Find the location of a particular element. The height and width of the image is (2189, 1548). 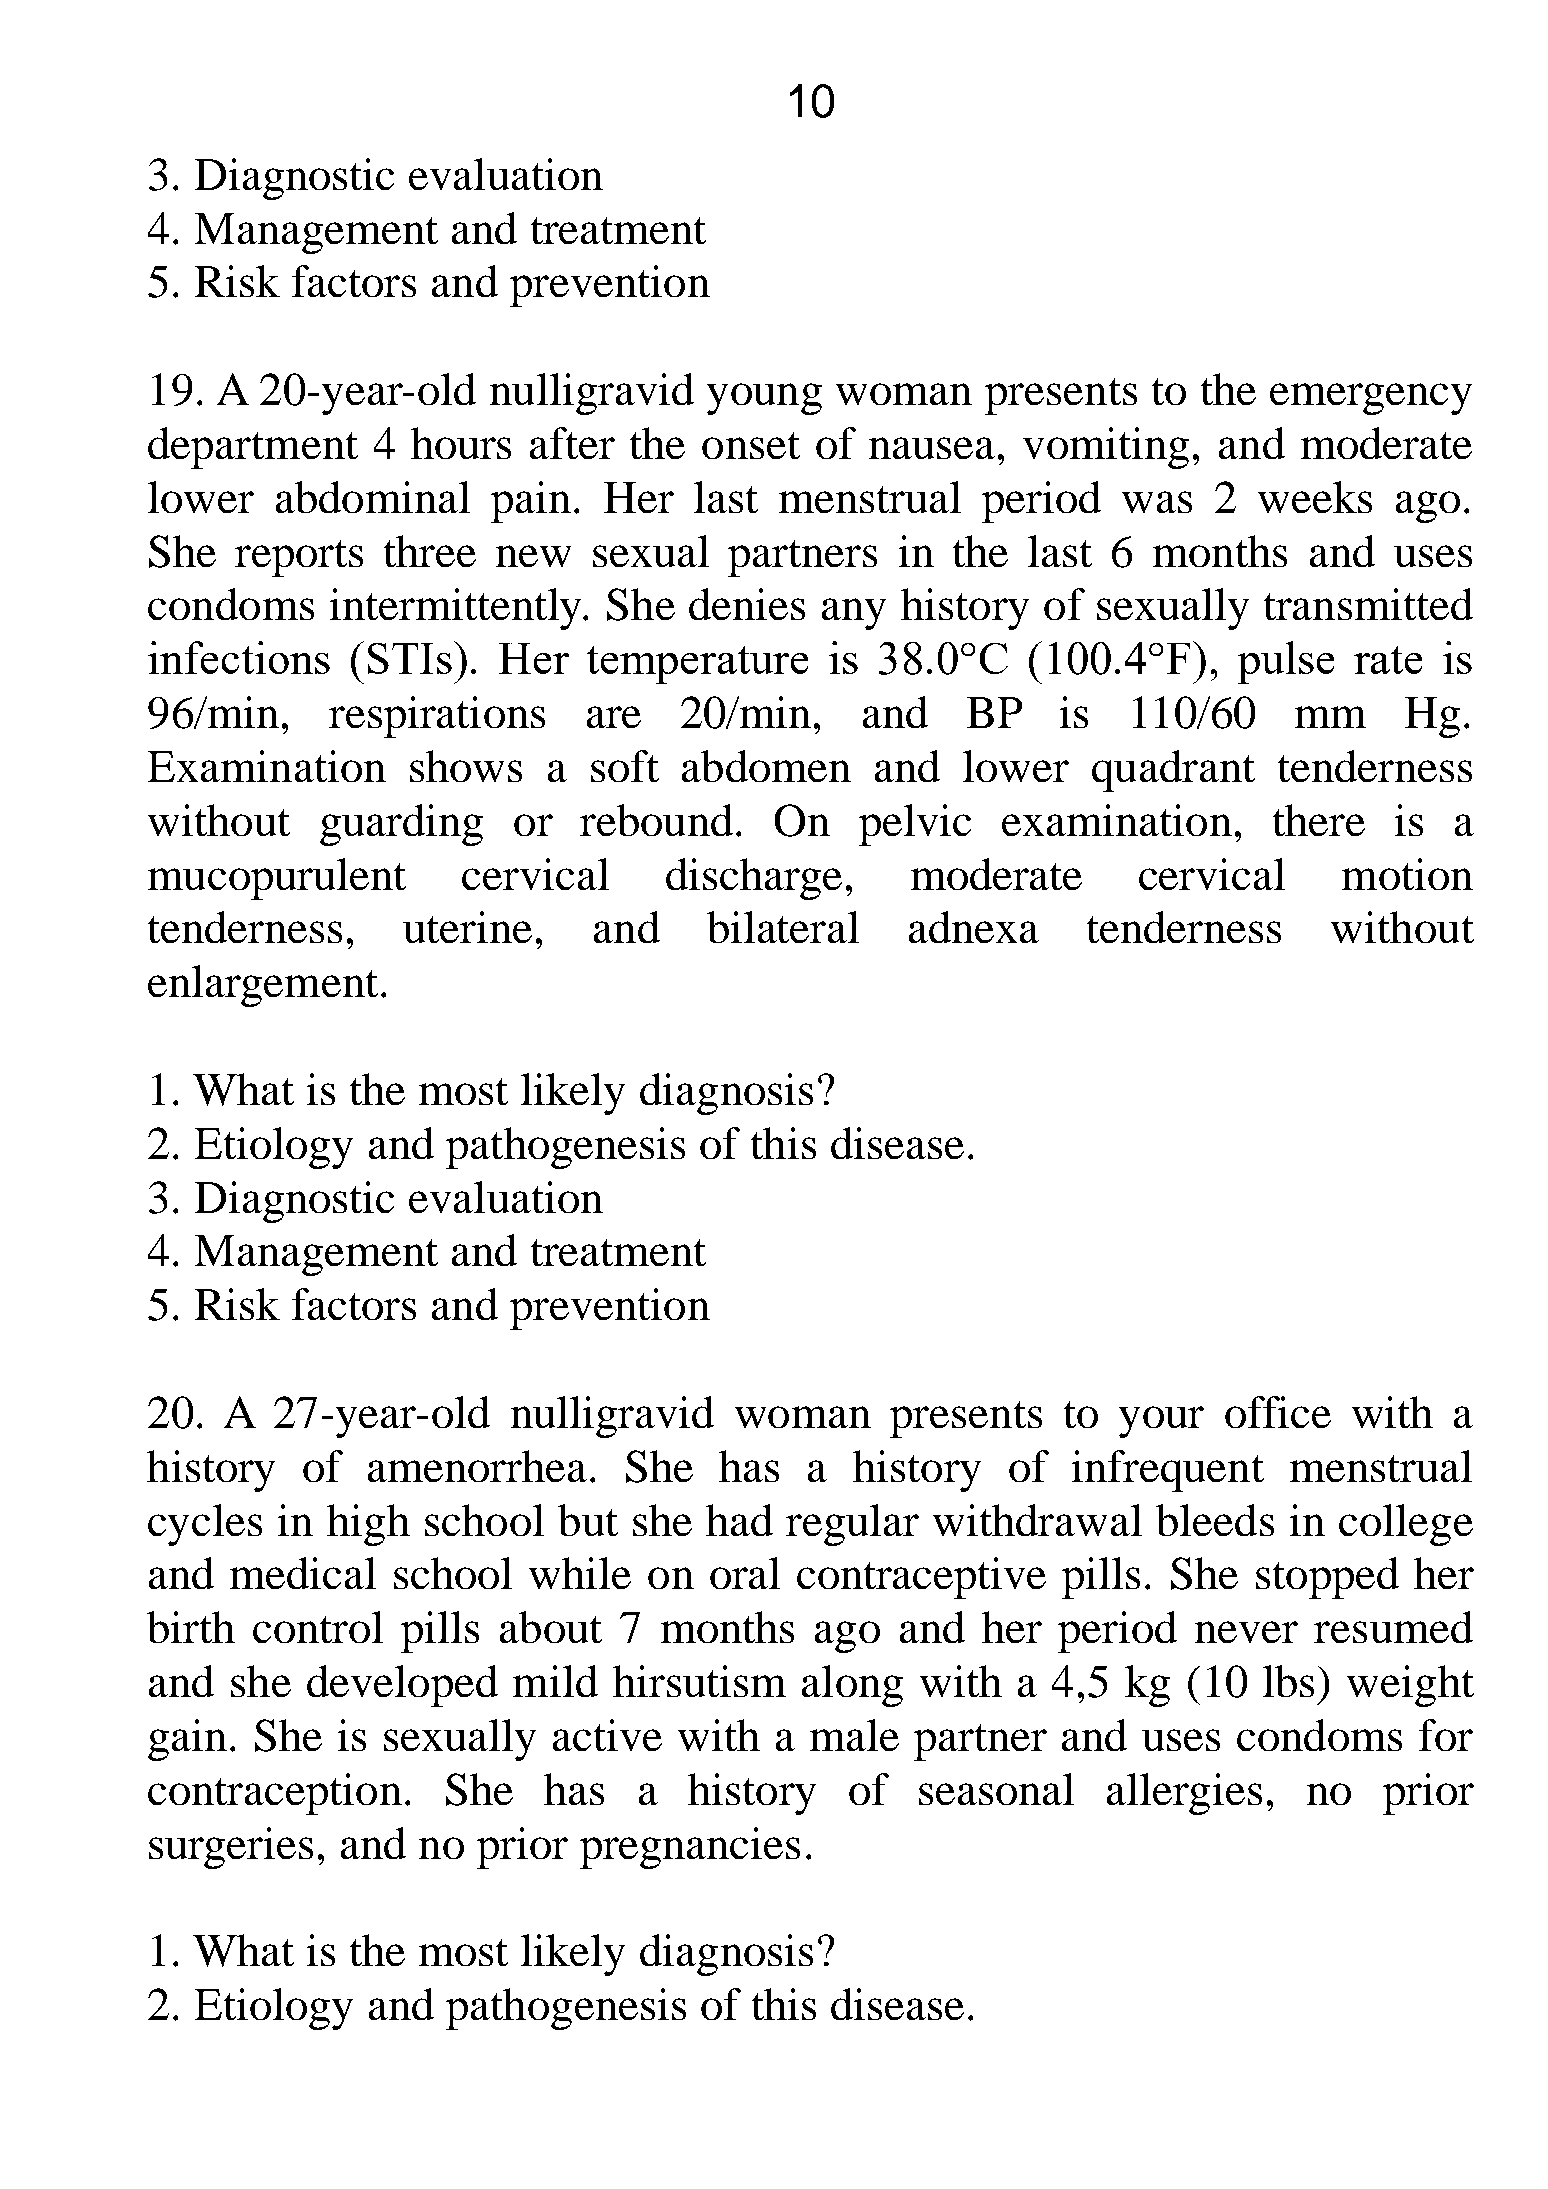

department is located at coordinates (253, 448).
